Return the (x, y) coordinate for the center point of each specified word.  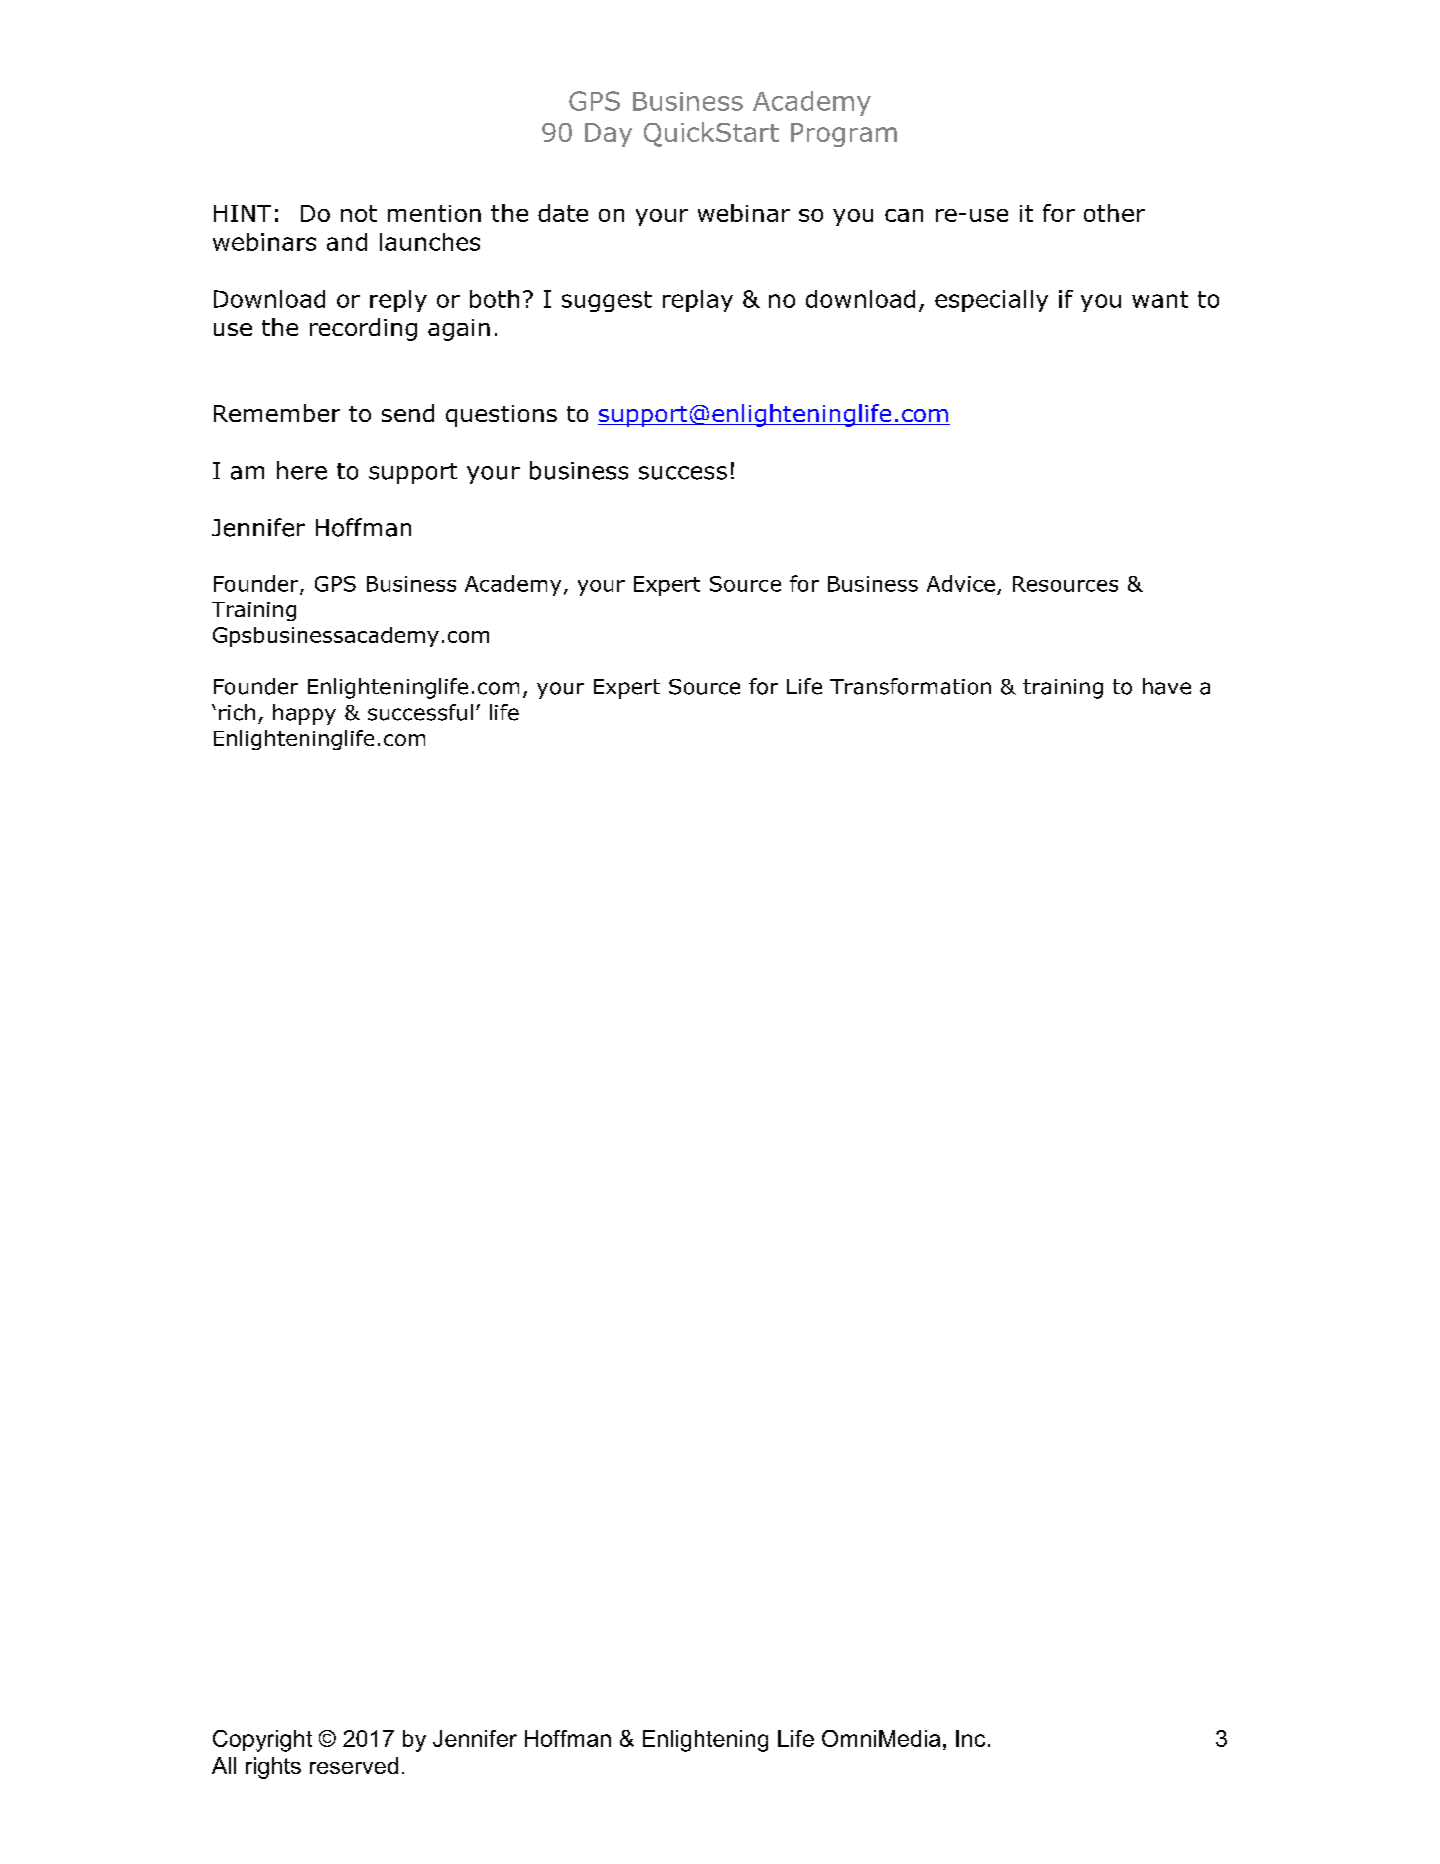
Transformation (910, 686)
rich (237, 712)
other (1114, 213)
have (1167, 686)
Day (608, 135)
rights (273, 1768)
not (359, 213)
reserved (354, 1765)
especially (991, 301)
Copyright (262, 1741)
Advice (961, 583)
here (302, 470)
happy (304, 714)
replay (698, 301)
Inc (970, 1738)
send (408, 413)
